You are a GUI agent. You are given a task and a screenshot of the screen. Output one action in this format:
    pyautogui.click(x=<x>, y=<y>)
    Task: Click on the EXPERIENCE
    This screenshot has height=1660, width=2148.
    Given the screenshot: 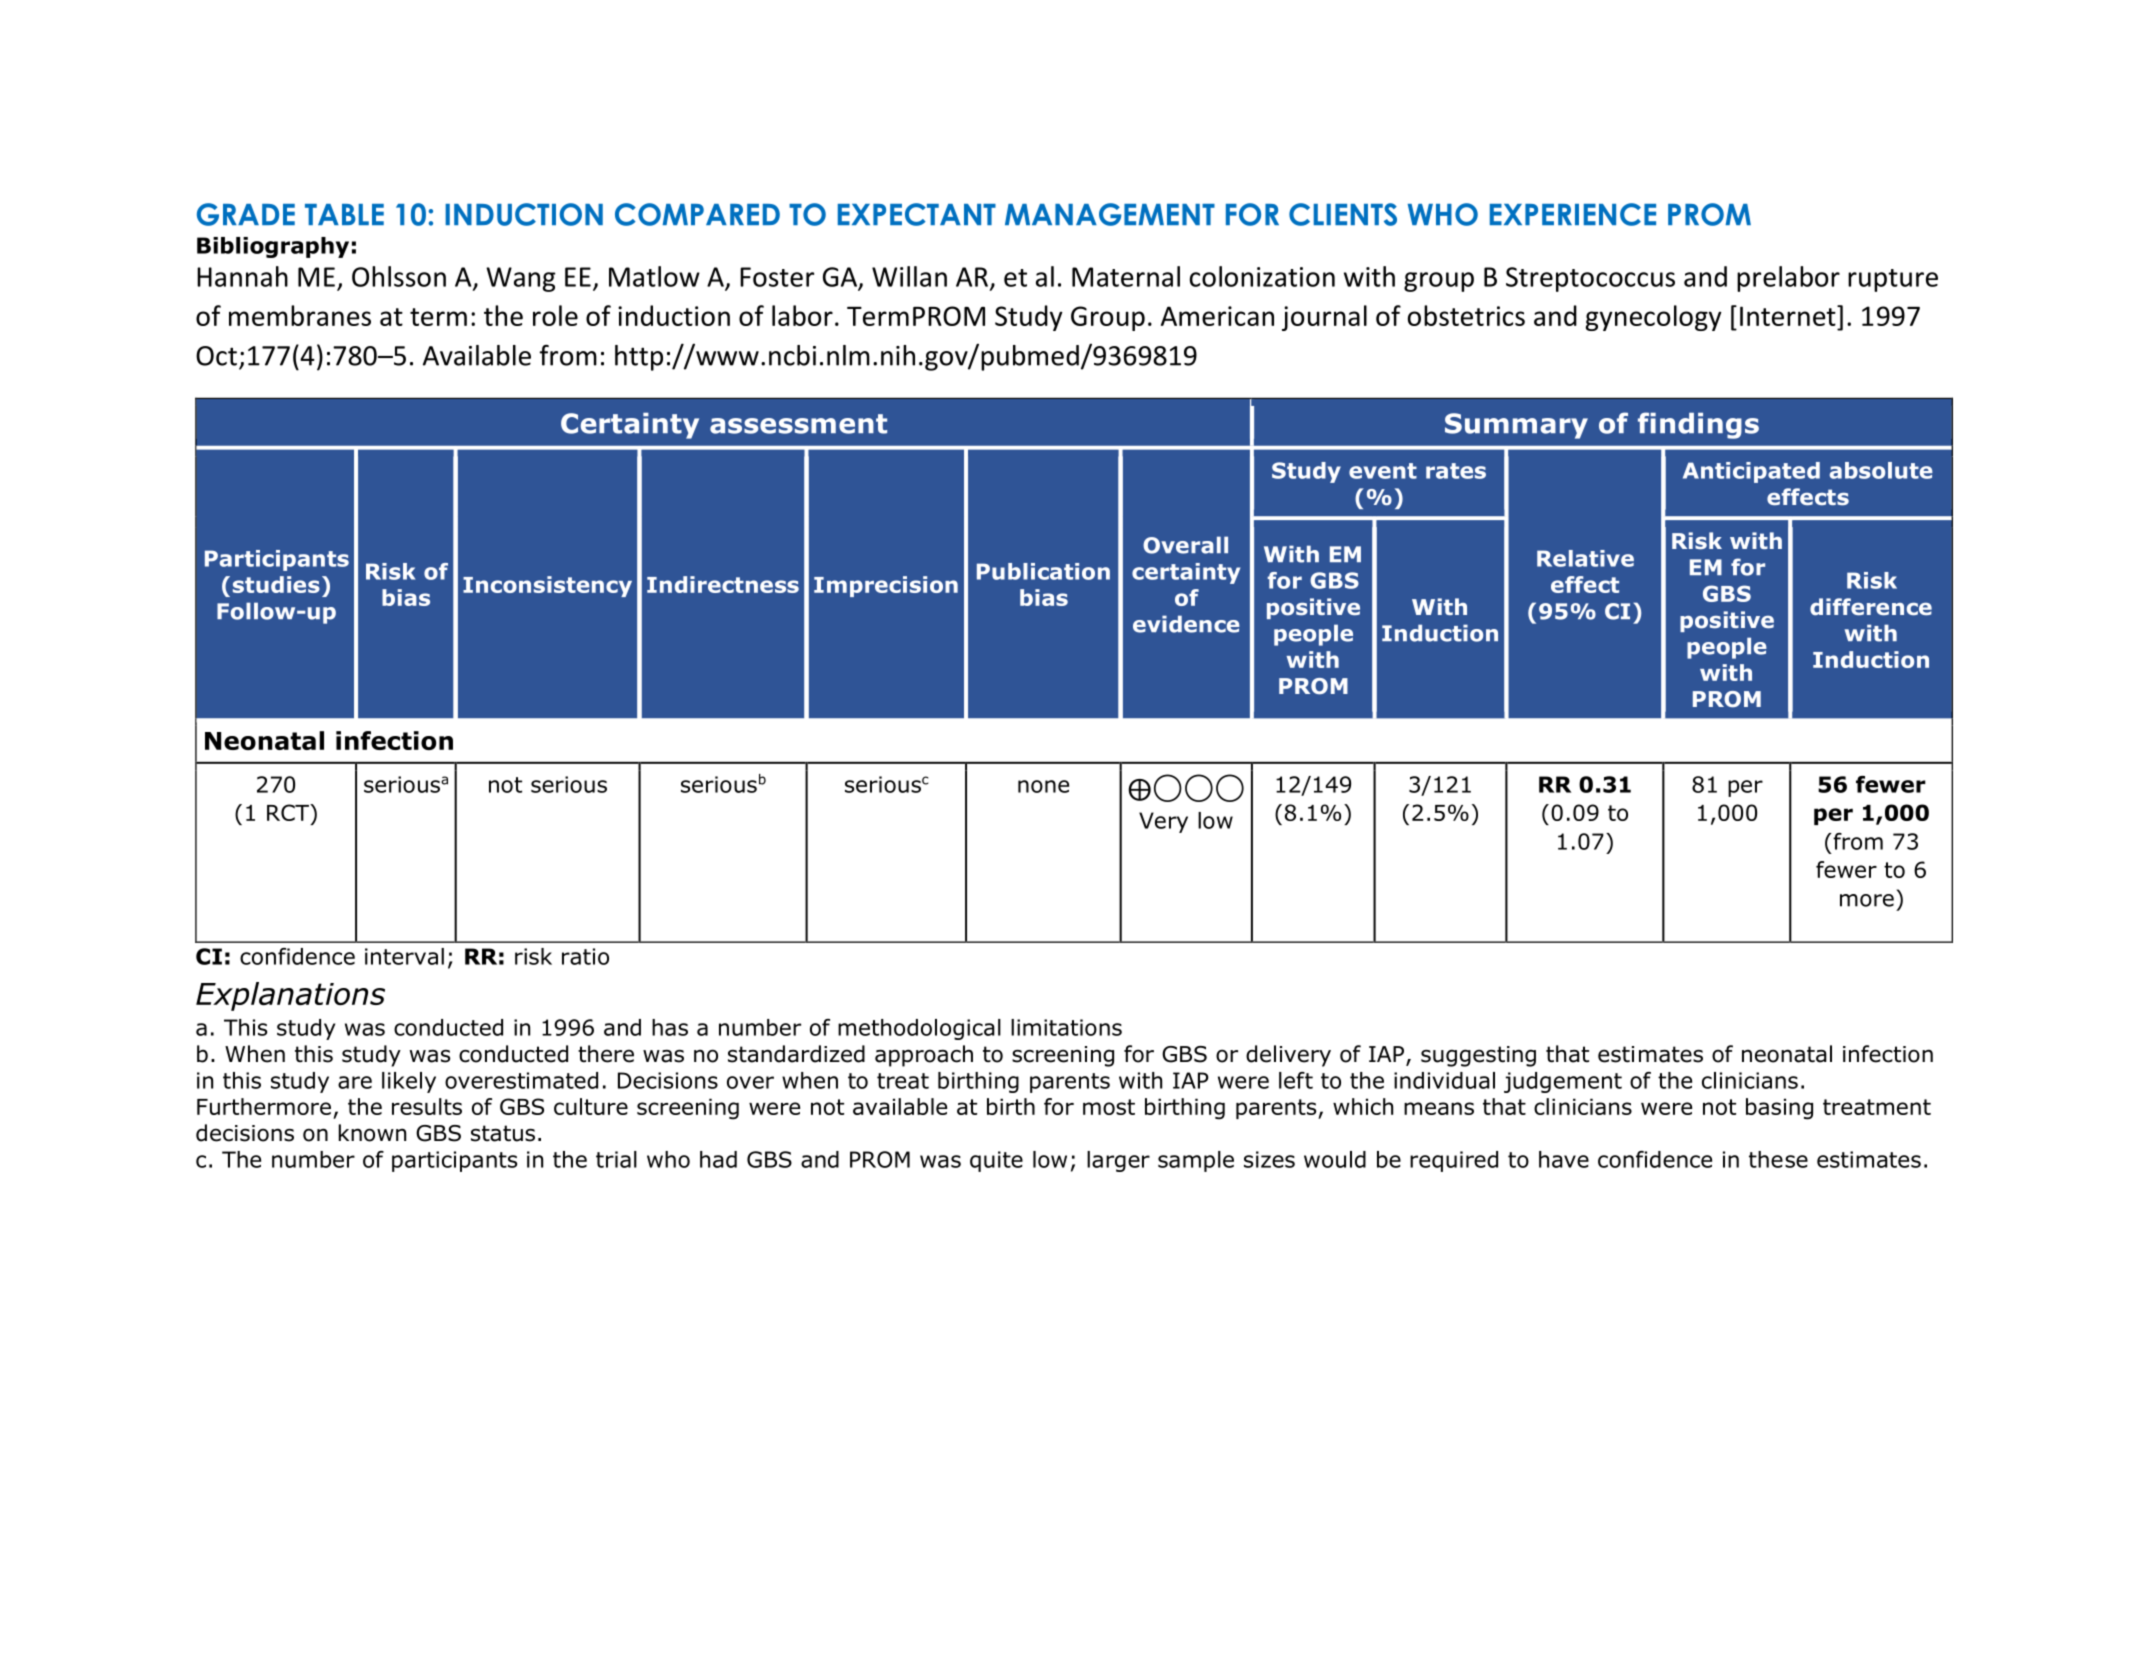 What is the action you would take?
    pyautogui.click(x=1573, y=214)
